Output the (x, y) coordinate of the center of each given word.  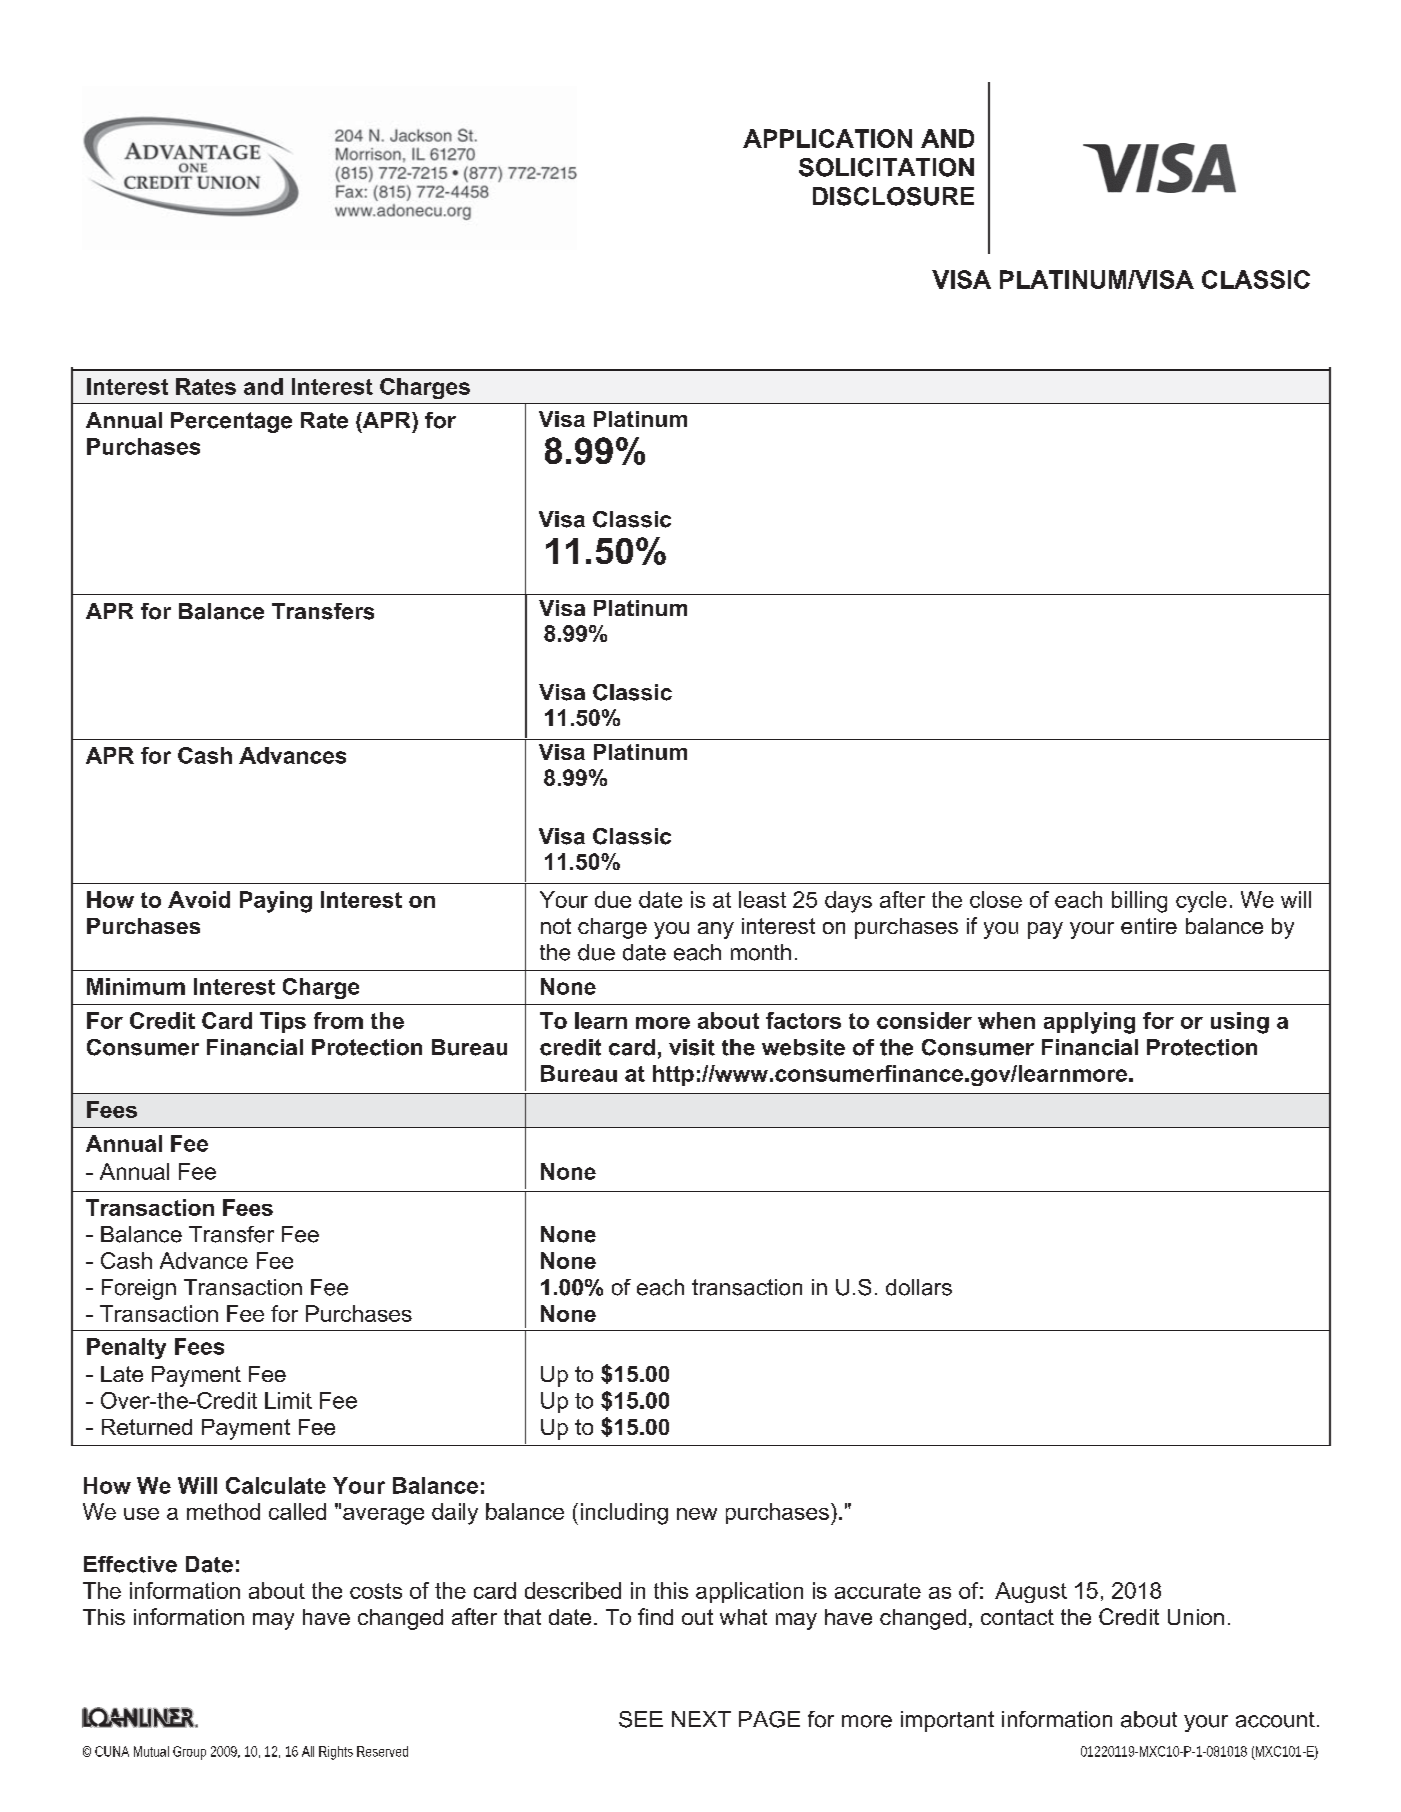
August (1031, 1592)
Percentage (231, 422)
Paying (276, 902)
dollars (919, 1287)
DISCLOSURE (893, 196)
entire (1149, 926)
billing (1139, 902)
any (716, 930)
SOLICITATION (886, 167)
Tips (283, 1022)
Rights (336, 1753)
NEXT (701, 1719)
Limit (288, 1400)
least (762, 899)
